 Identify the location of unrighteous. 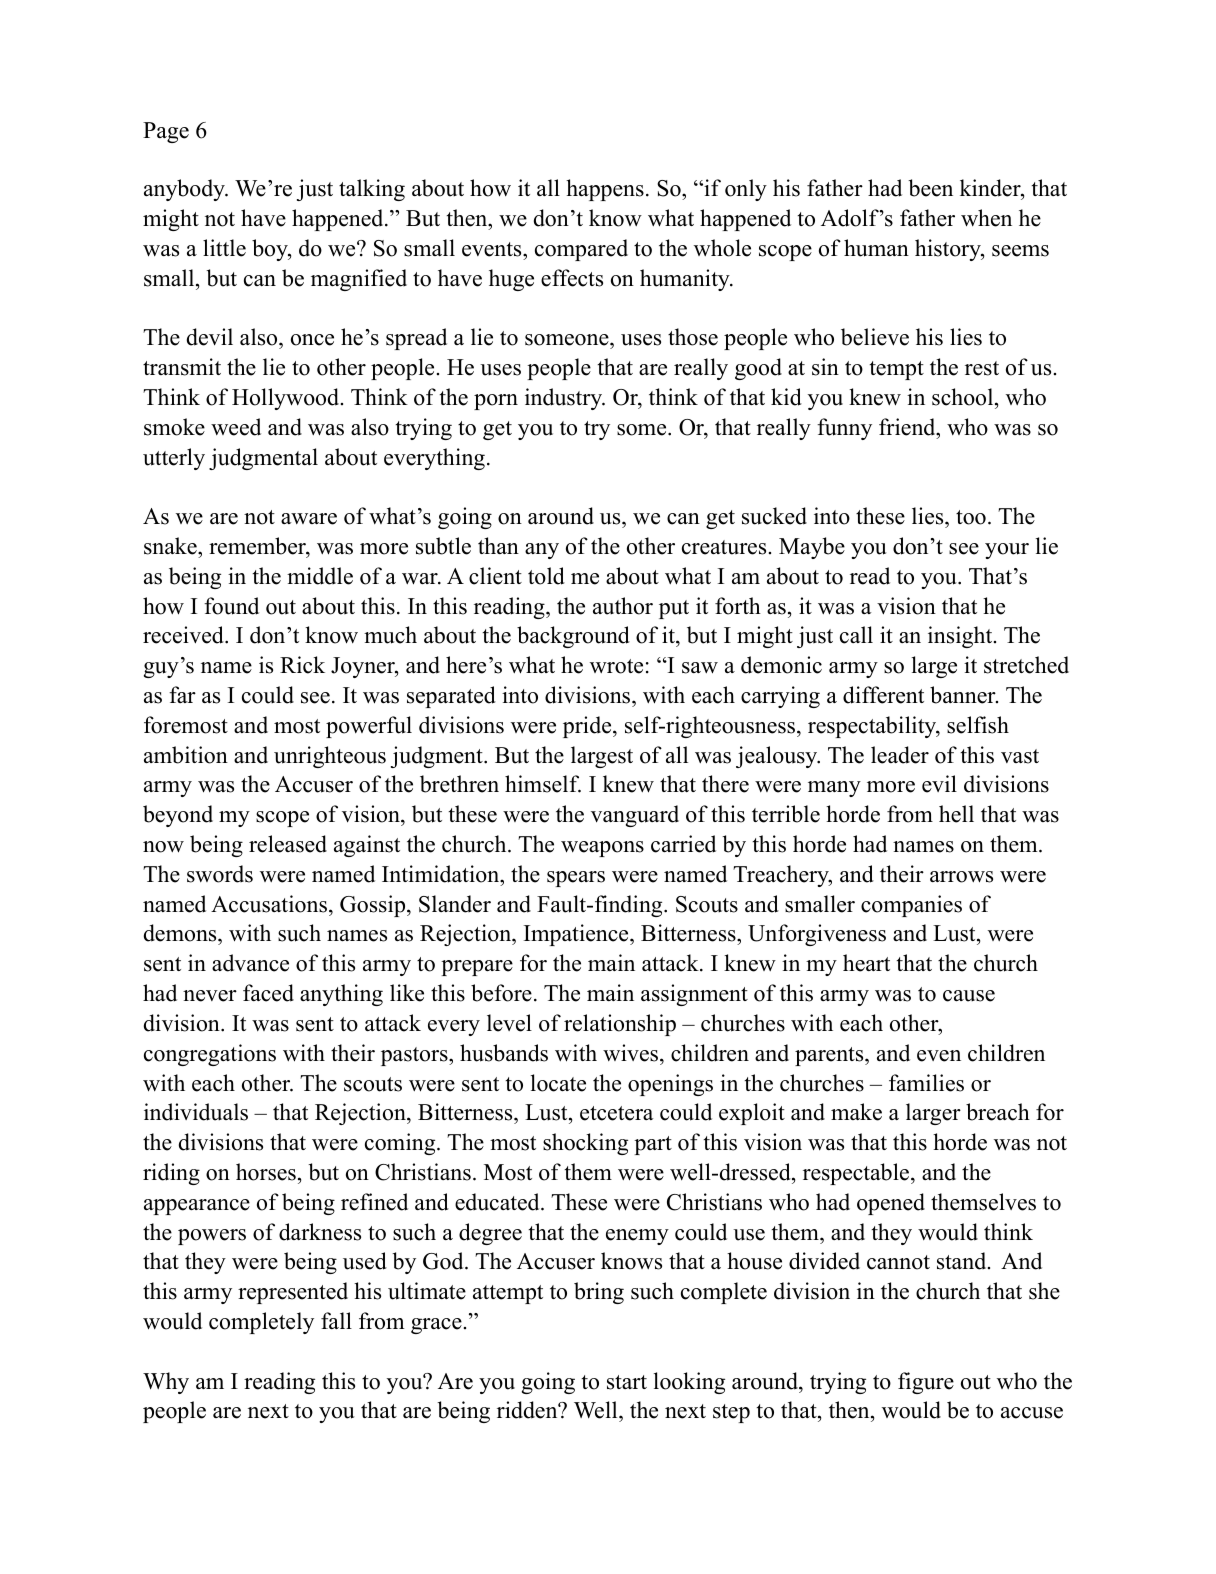
(330, 757).
